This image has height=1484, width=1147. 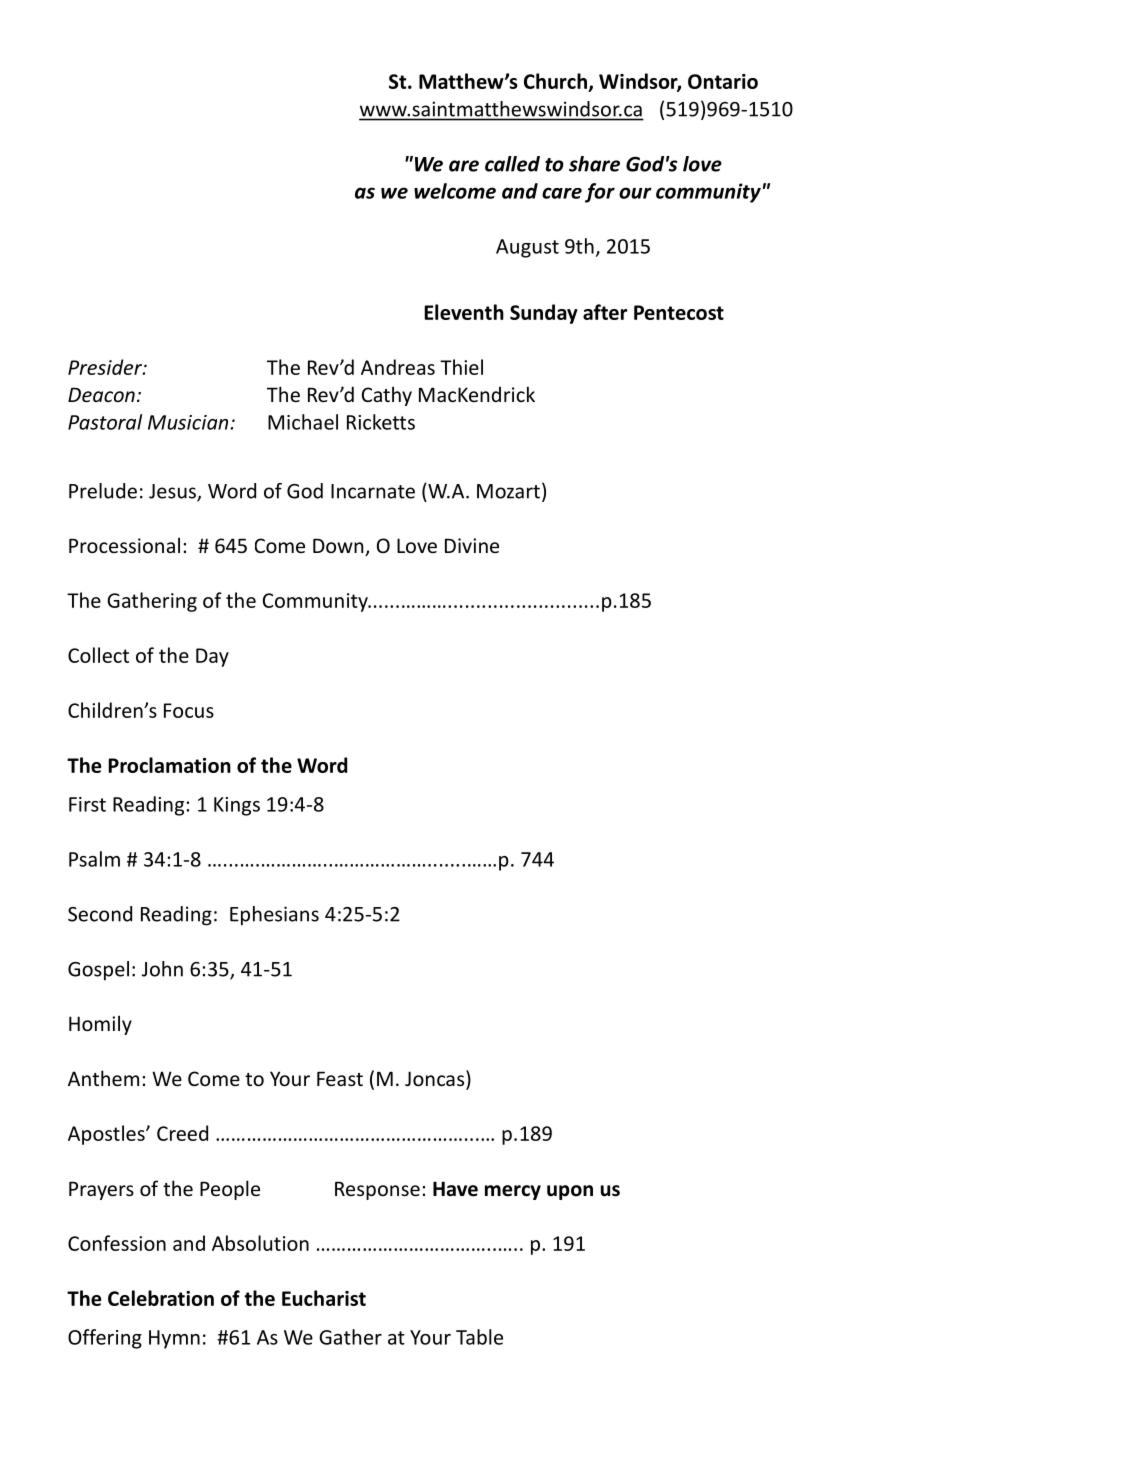 What do you see at coordinates (479, 1337) in the image?
I see `Table` at bounding box center [479, 1337].
